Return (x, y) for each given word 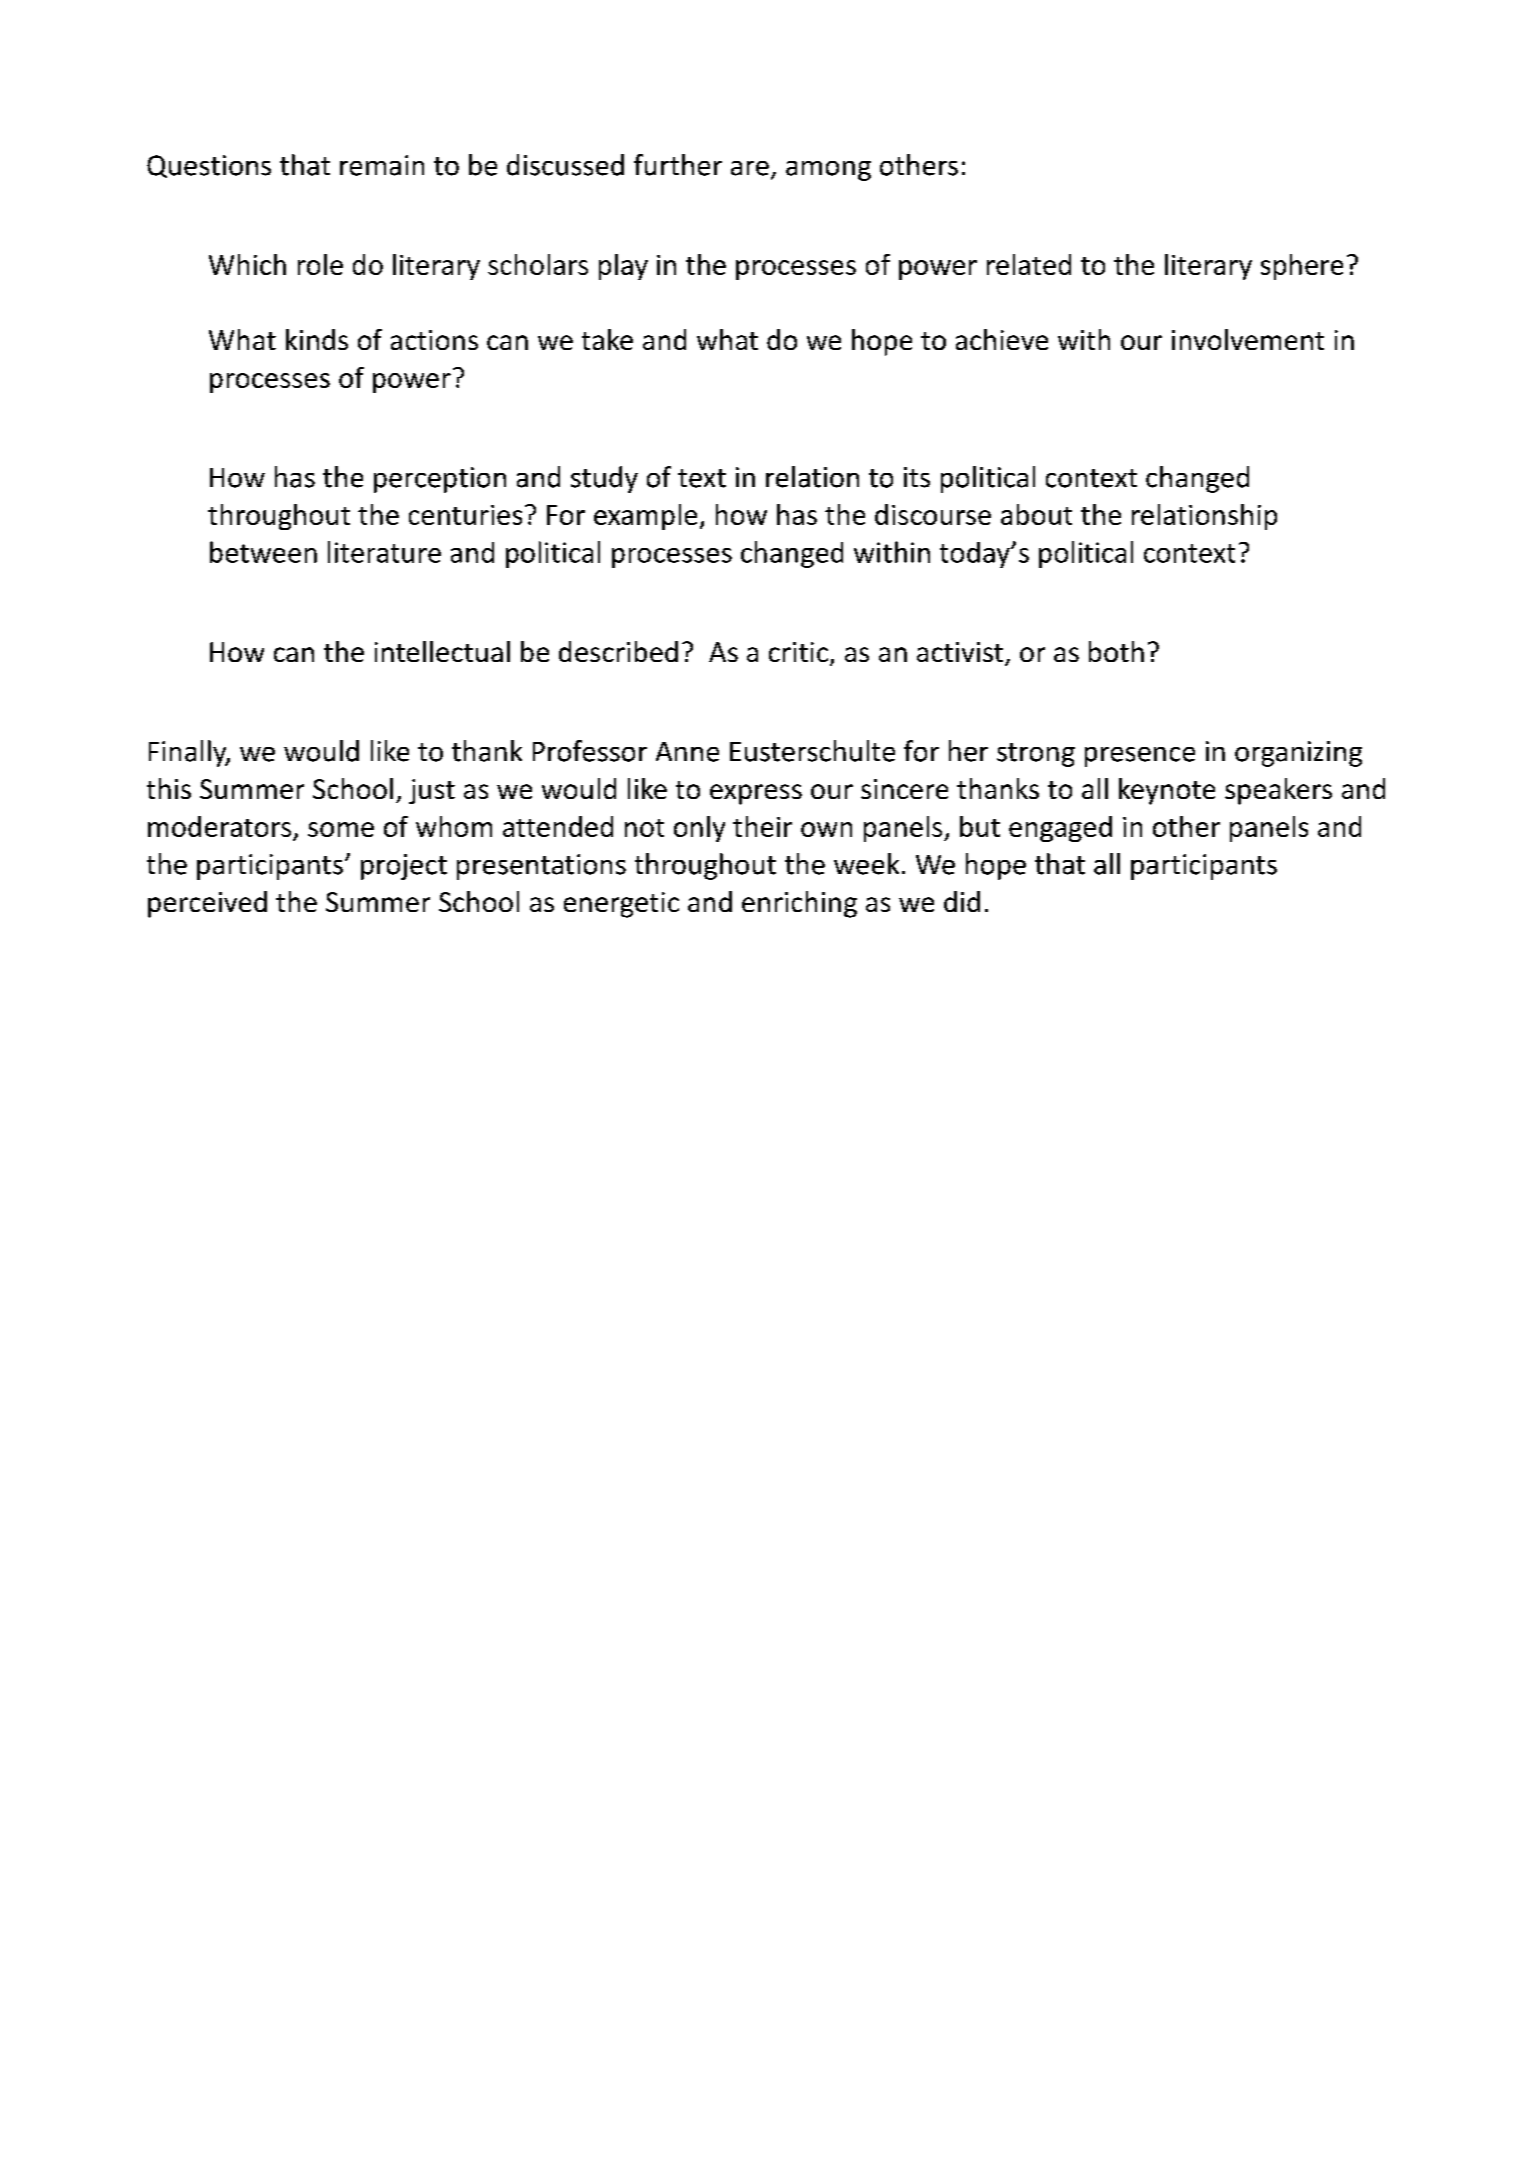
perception (440, 480)
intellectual (442, 651)
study (604, 479)
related (1029, 264)
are (750, 168)
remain (382, 165)
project (404, 867)
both (1116, 651)
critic (798, 652)
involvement (1248, 339)
